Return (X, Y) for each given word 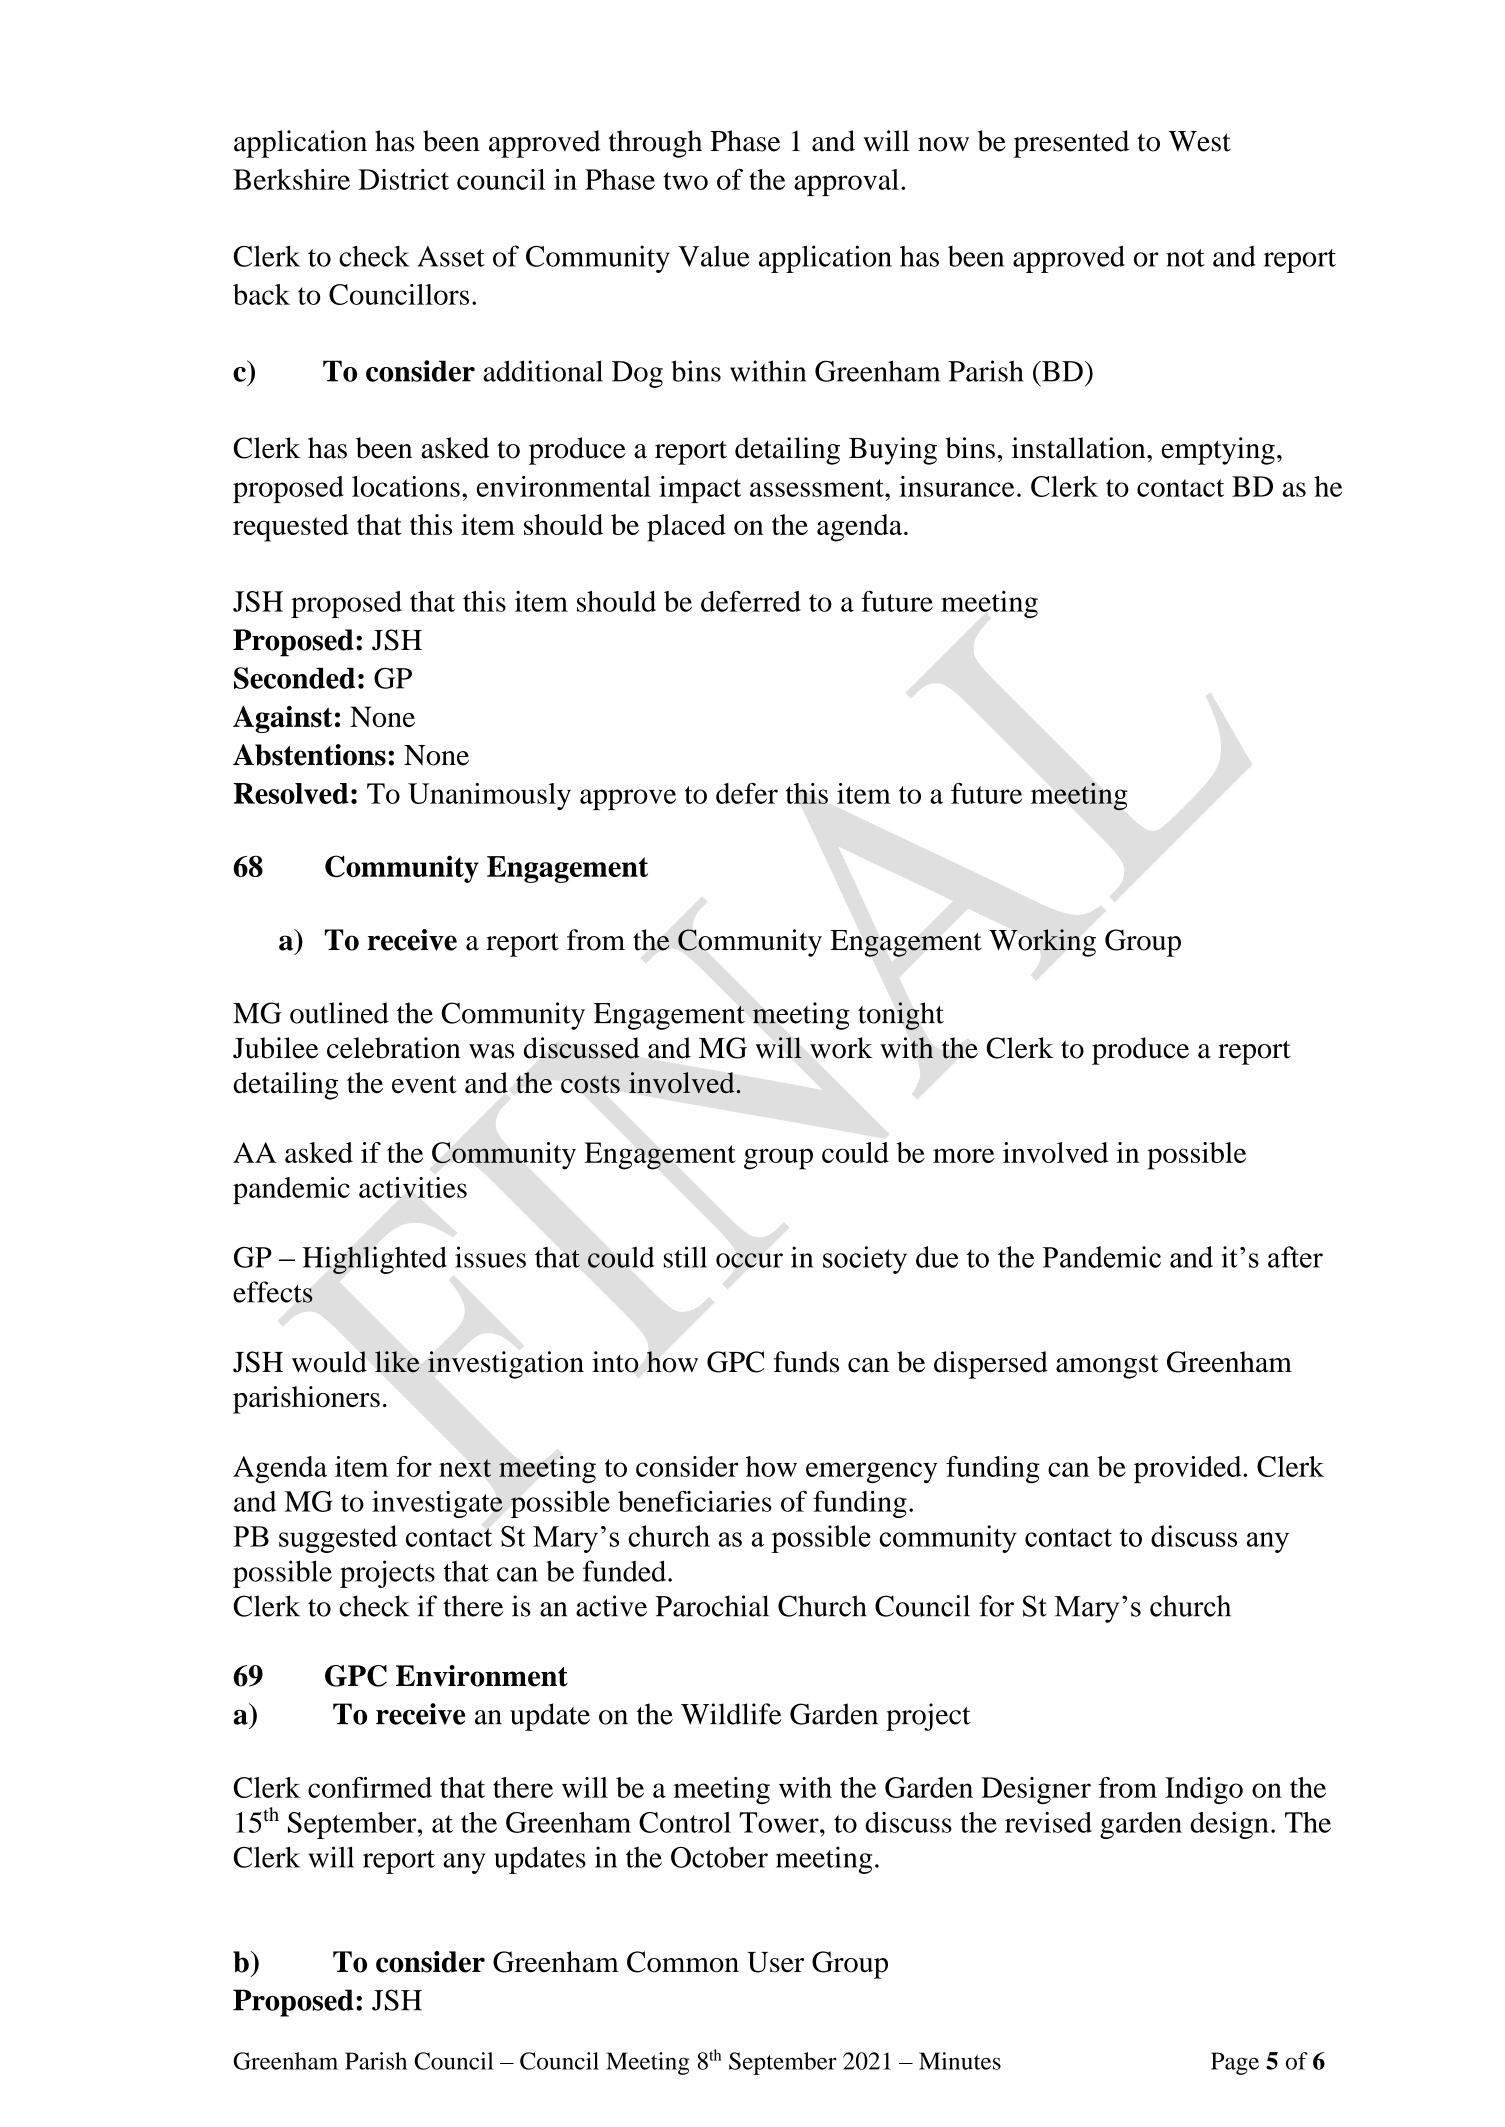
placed (686, 528)
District (403, 179)
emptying (1218, 451)
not (1185, 258)
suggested (338, 1539)
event (424, 1084)
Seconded (294, 678)
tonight (901, 1016)
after (1295, 1257)
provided (1189, 1470)
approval (846, 182)
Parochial (712, 1606)
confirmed (370, 1787)
